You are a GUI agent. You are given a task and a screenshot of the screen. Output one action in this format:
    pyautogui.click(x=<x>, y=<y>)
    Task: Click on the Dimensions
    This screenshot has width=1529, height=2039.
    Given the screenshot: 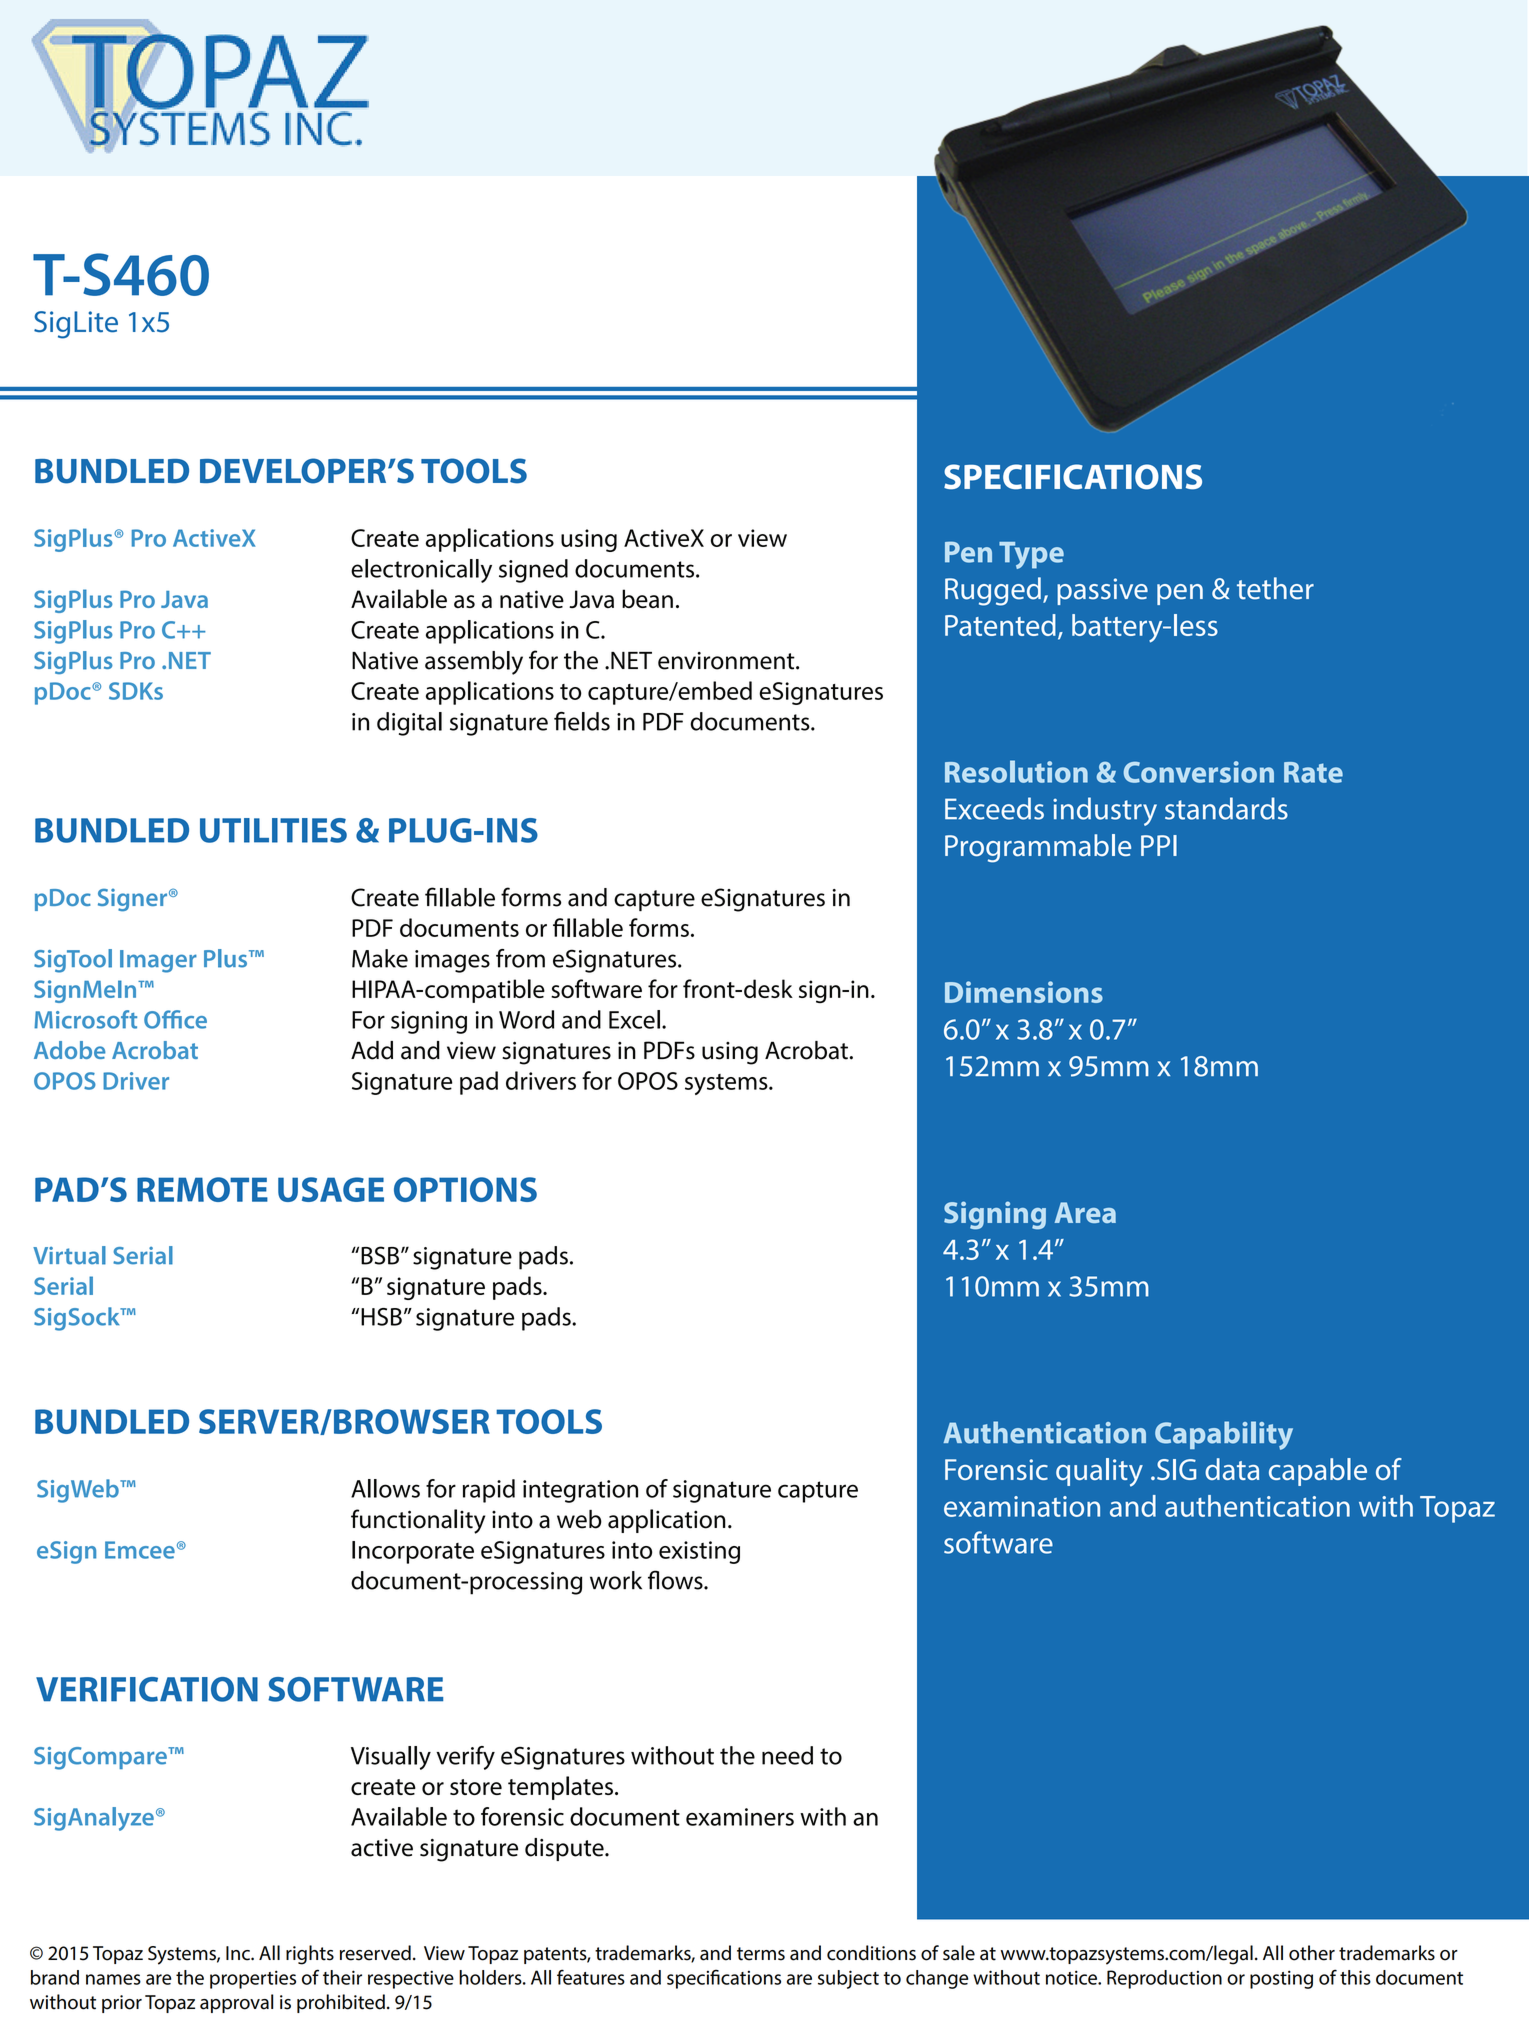 What is the action you would take?
    pyautogui.click(x=1024, y=992)
